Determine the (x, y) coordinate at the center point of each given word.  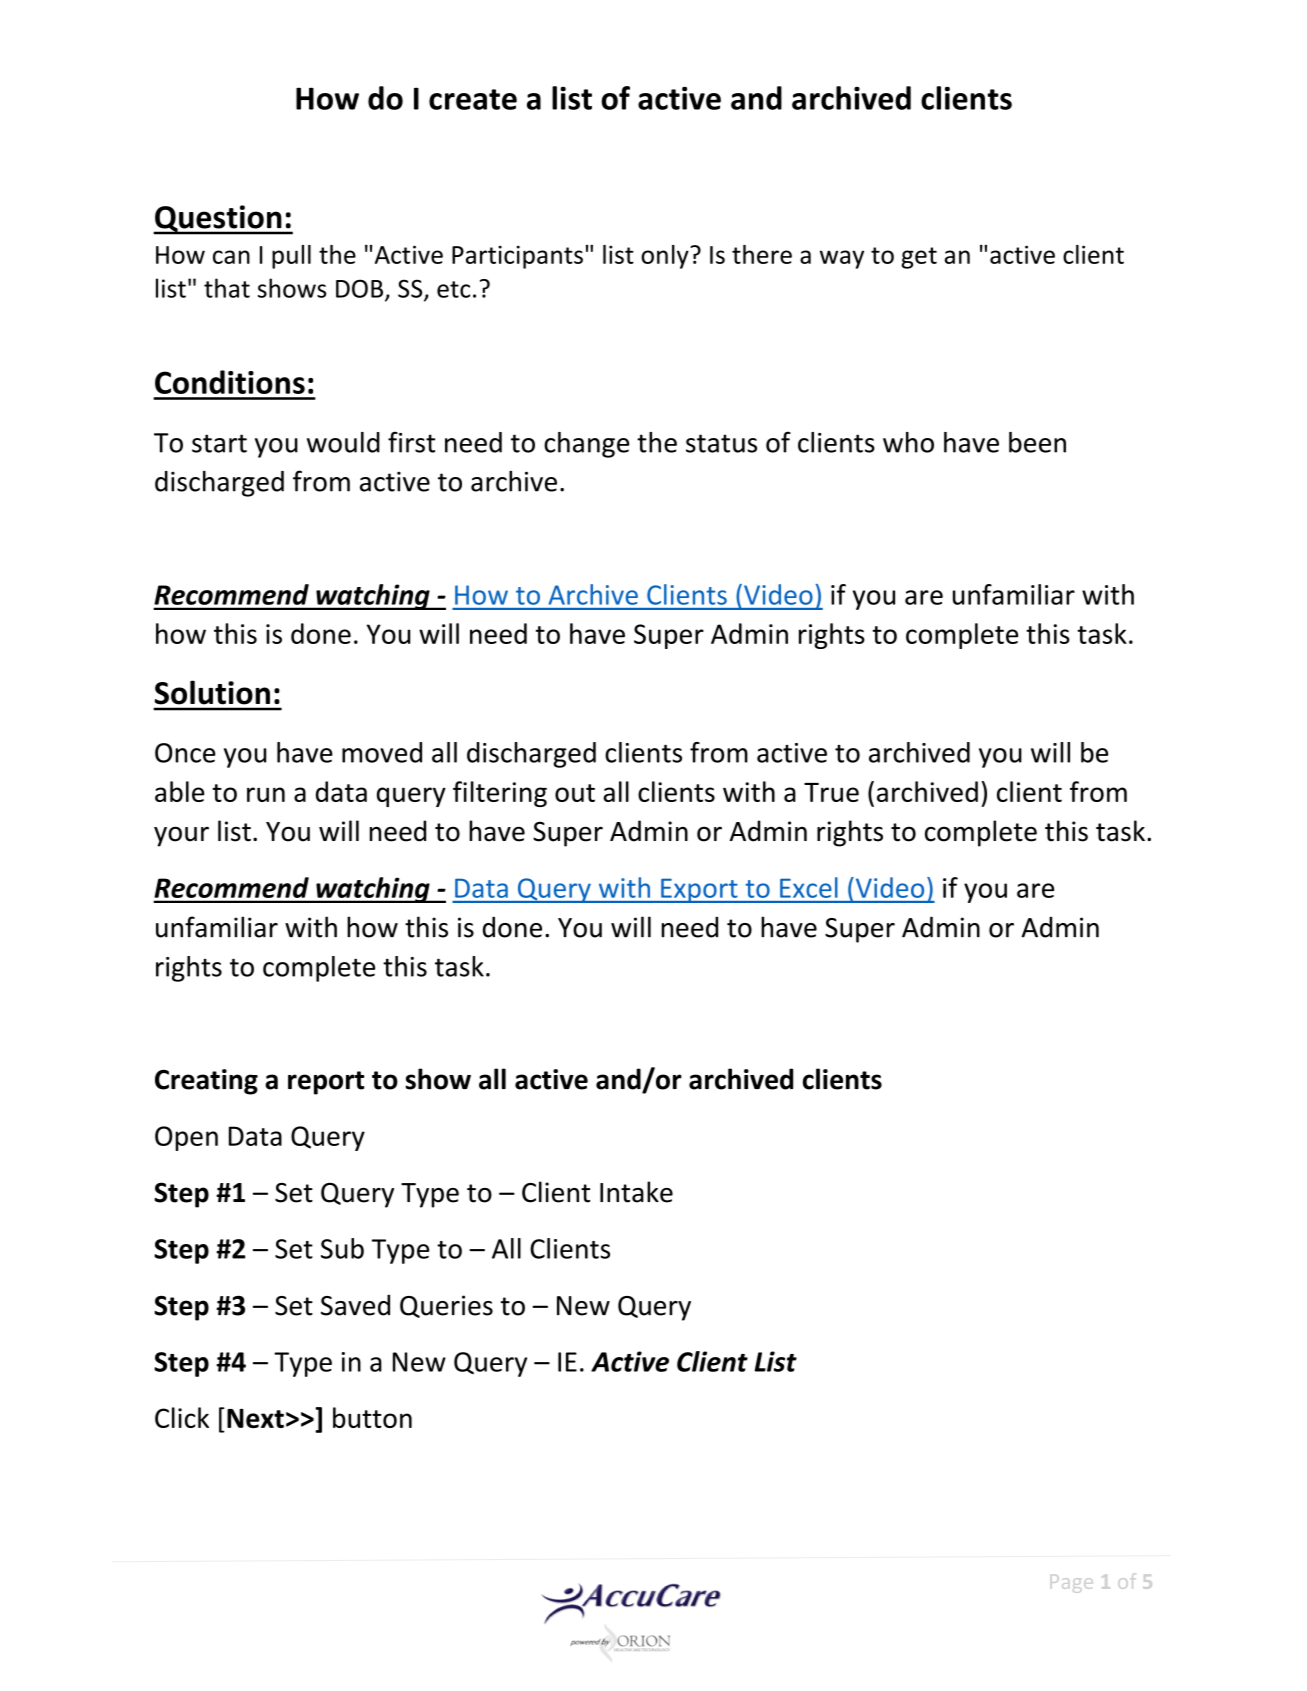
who (908, 442)
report (326, 1083)
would (343, 442)
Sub (342, 1248)
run (266, 794)
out (575, 793)
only (666, 257)
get (919, 258)
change (586, 445)
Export (699, 890)
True (831, 792)
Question (218, 219)
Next (255, 1418)
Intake (636, 1192)
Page (1072, 1584)
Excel (808, 887)
